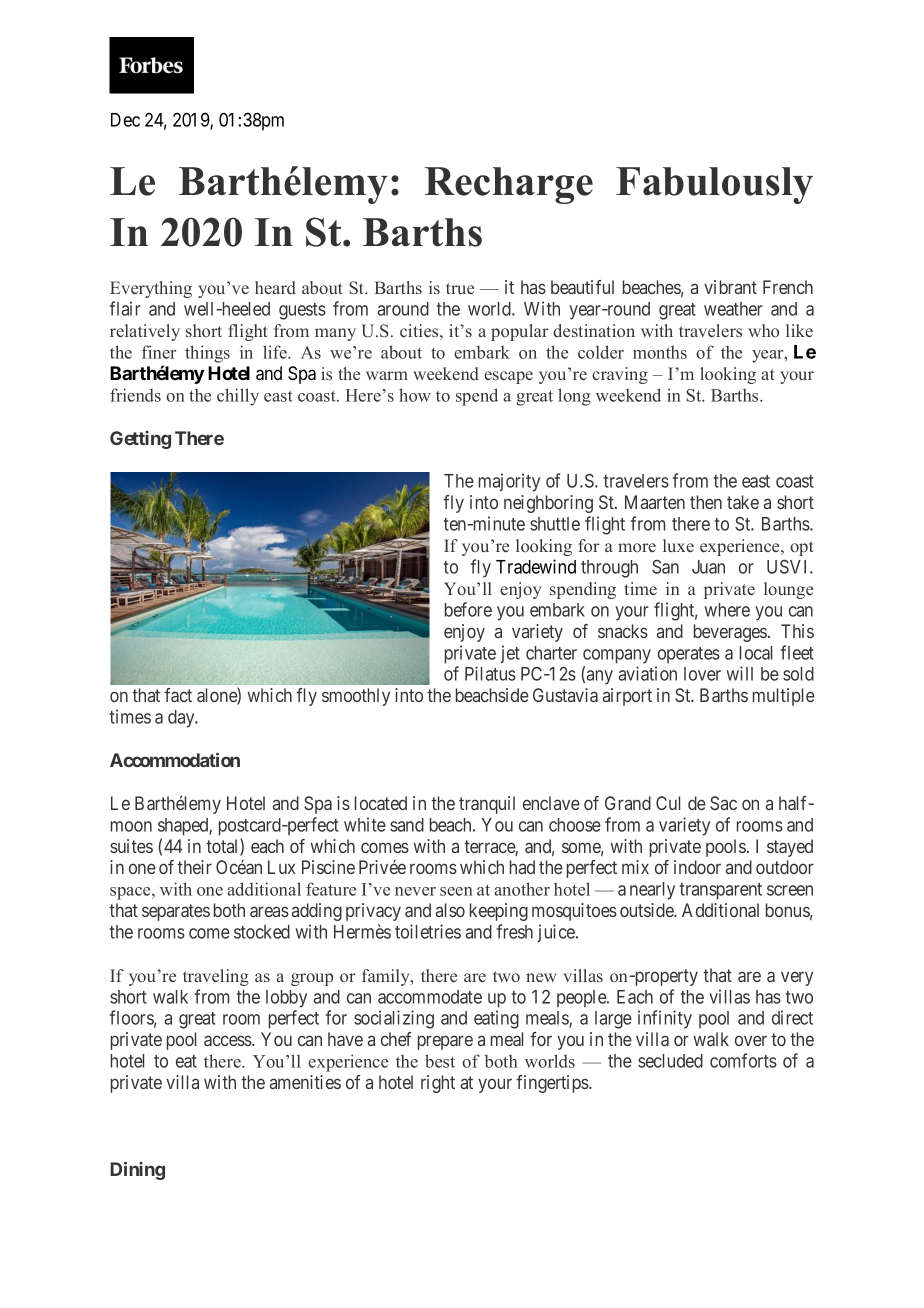  Describe the element at coordinates (509, 185) in the document. I see `Recharge` at that location.
